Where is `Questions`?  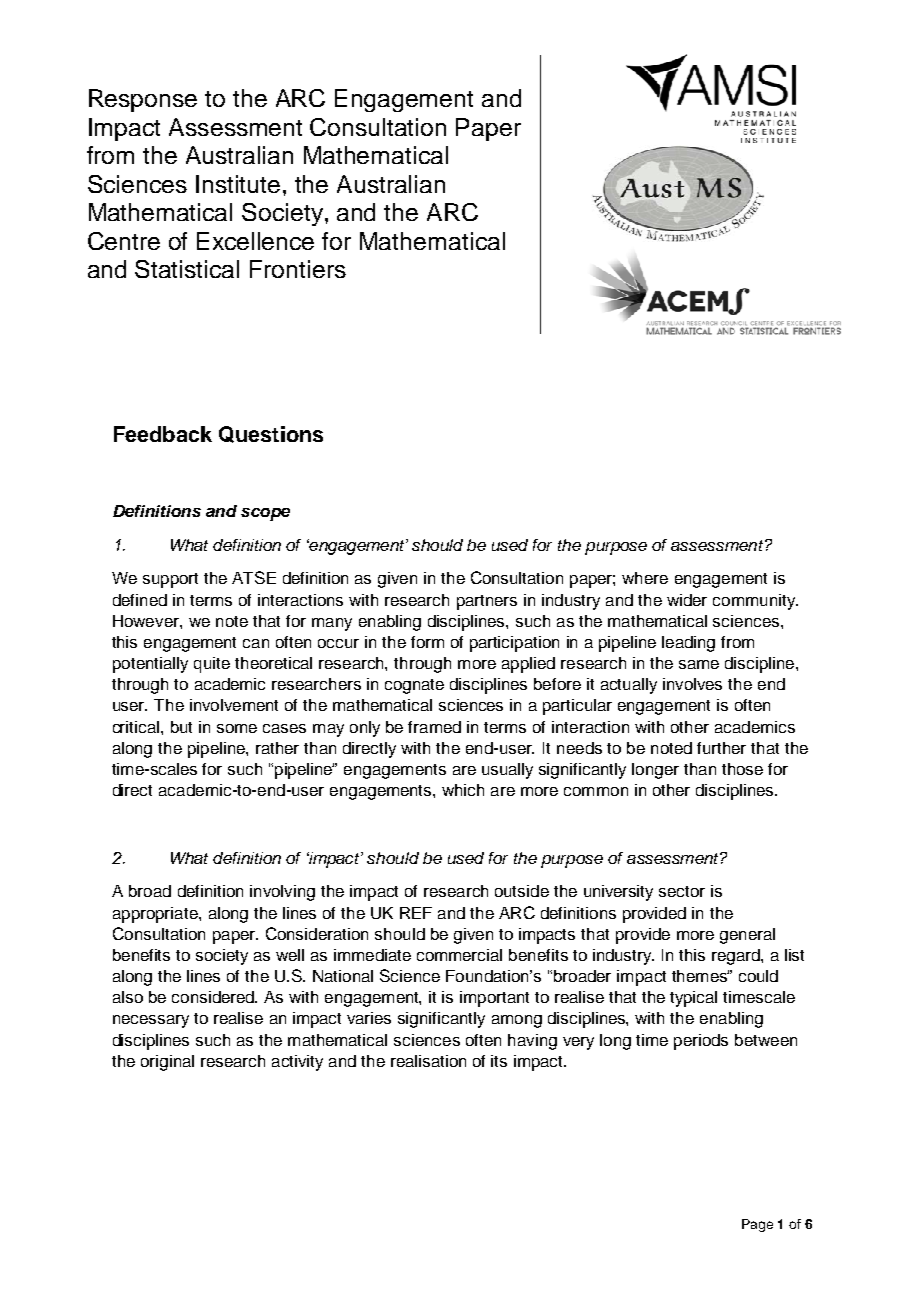
Questions is located at coordinates (271, 434).
